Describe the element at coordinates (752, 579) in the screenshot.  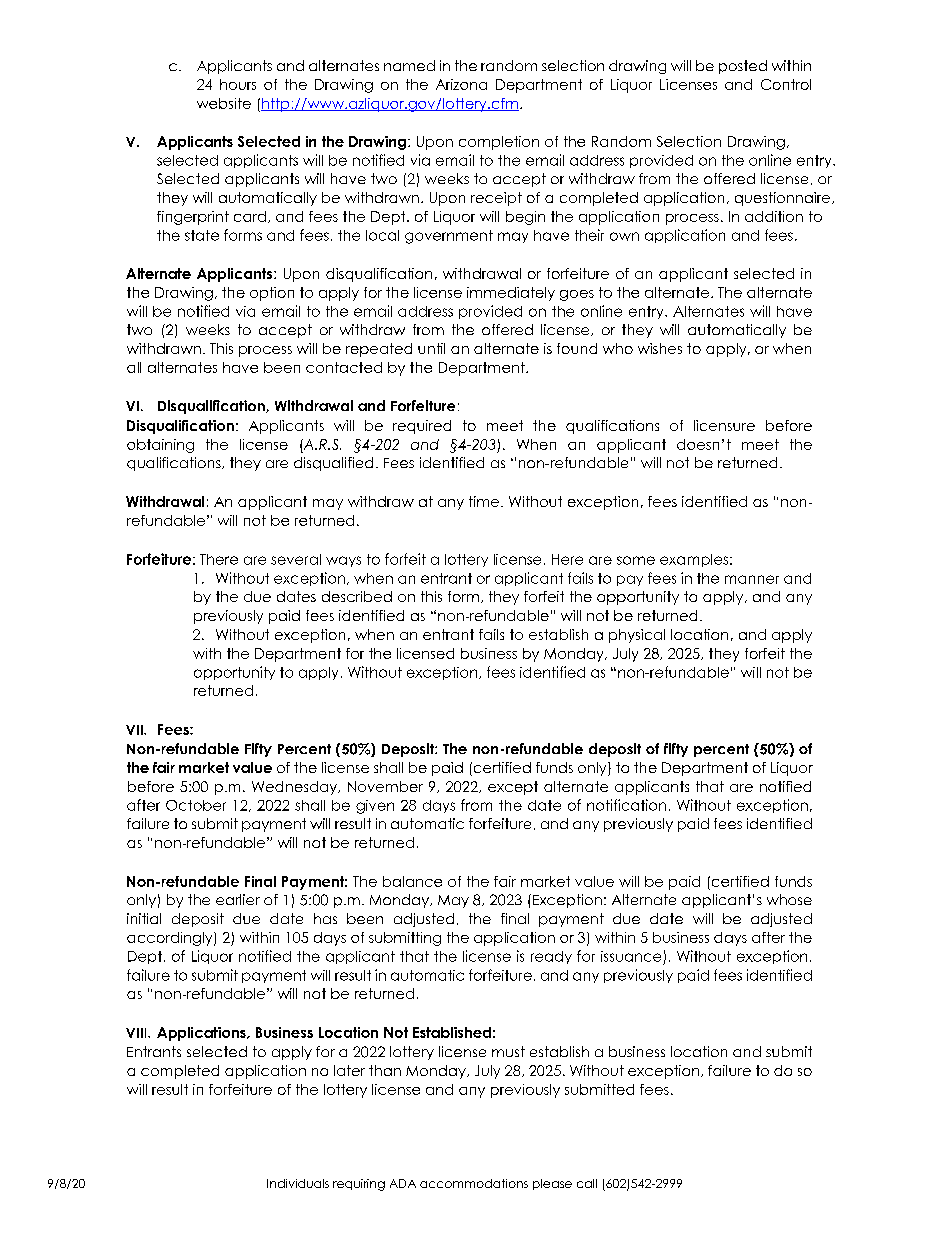
I see `manner` at that location.
